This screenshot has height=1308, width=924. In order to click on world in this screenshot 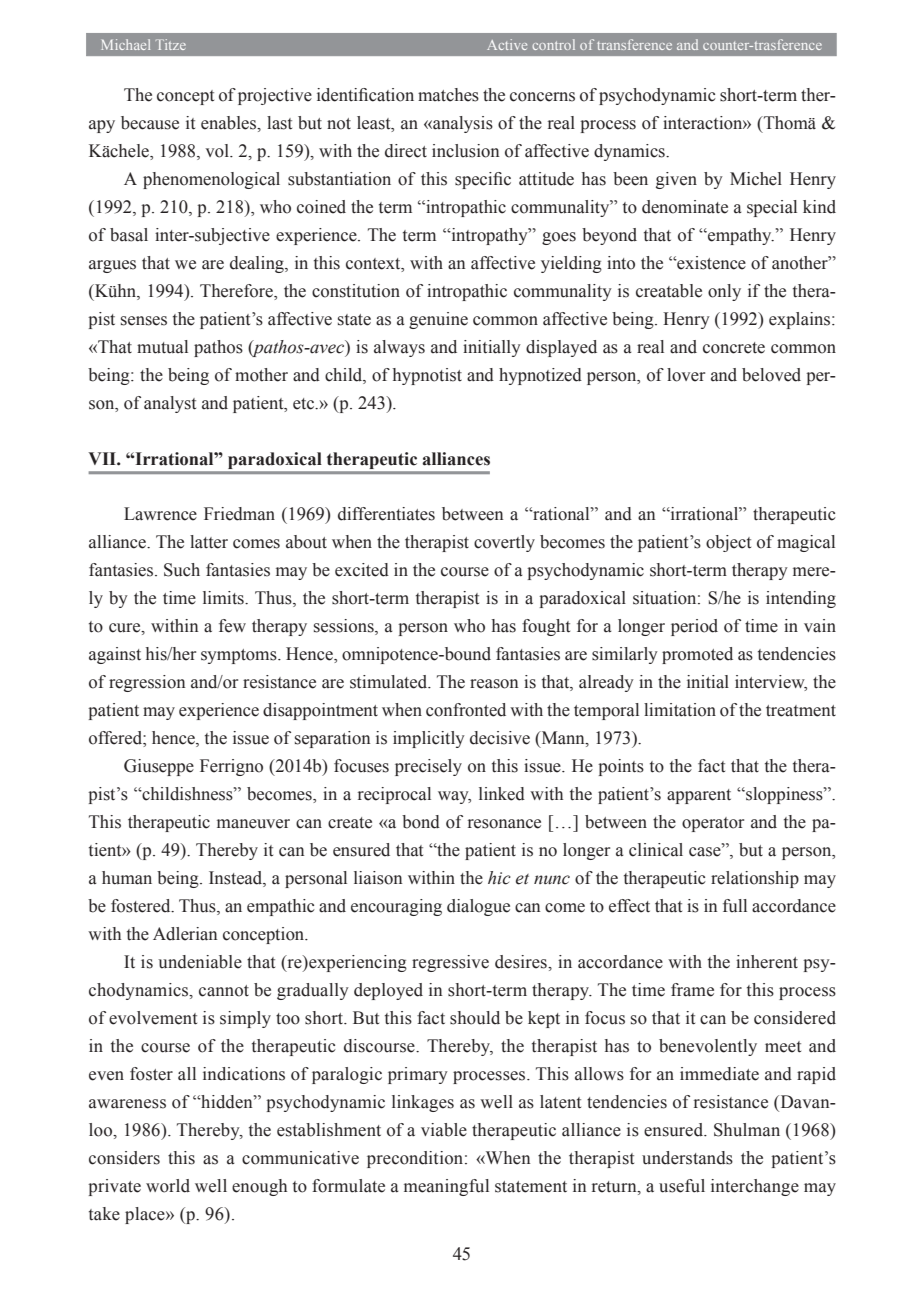, I will do `click(168, 1186)`.
